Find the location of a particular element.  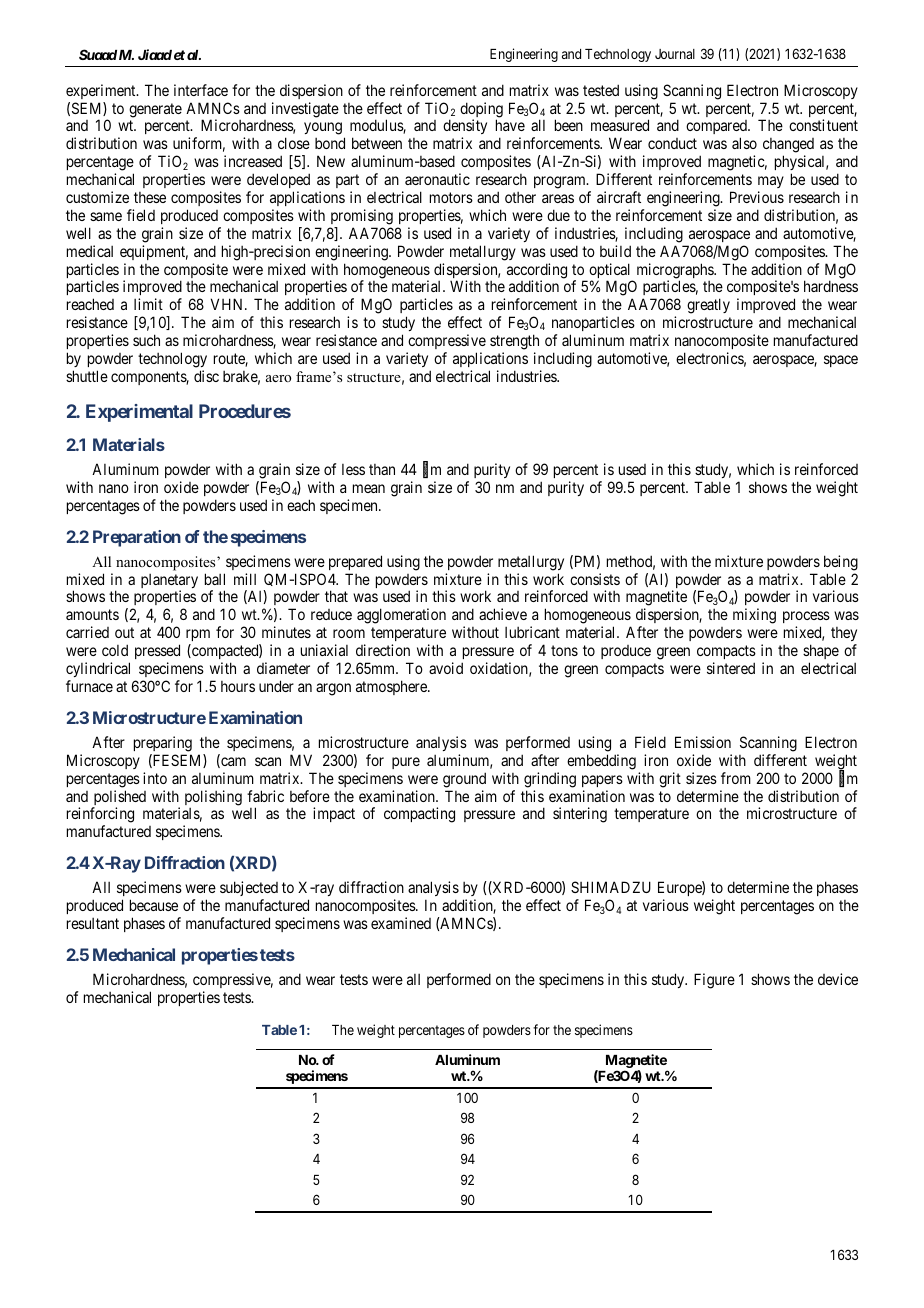

doping is located at coordinates (481, 111).
